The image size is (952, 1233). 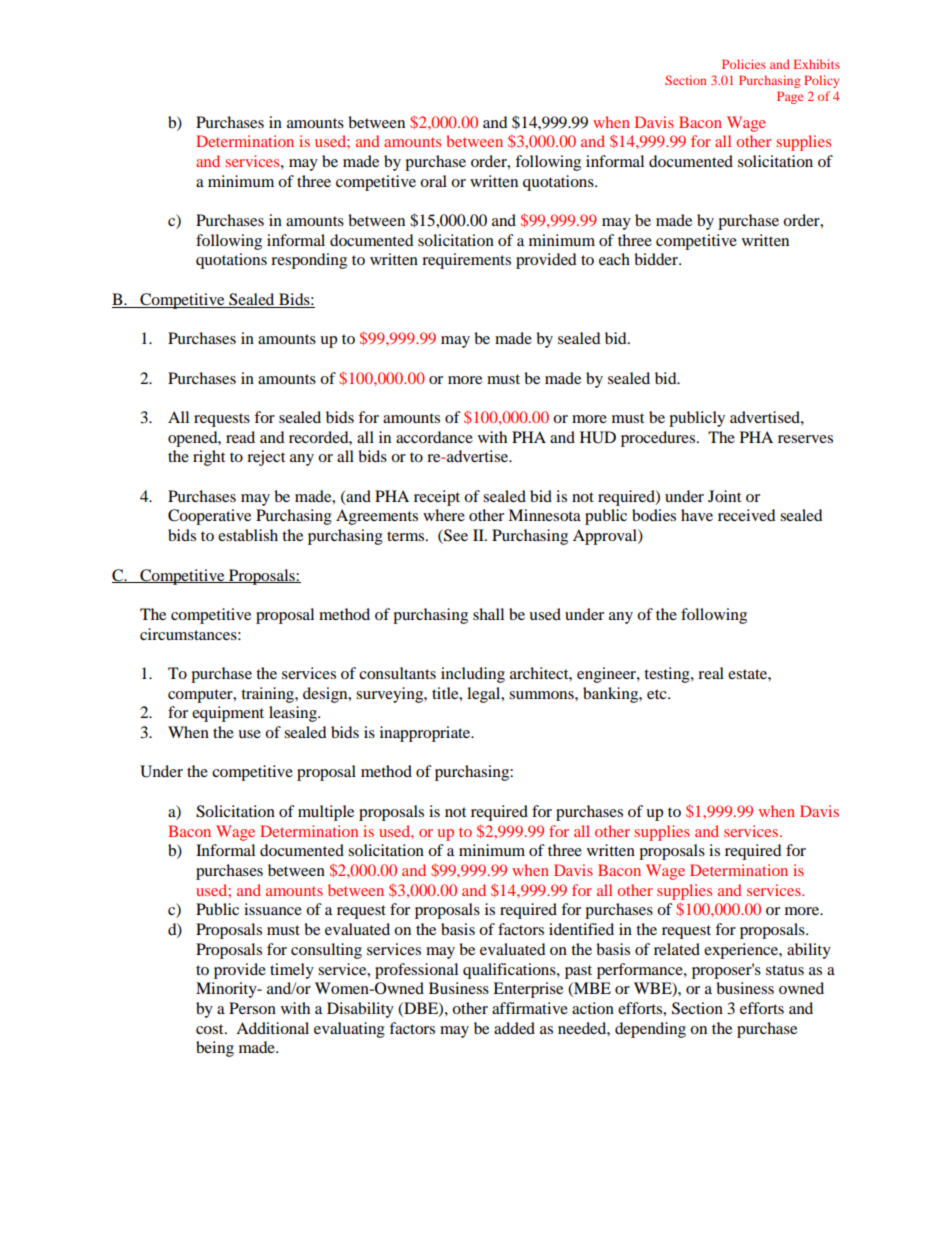 What do you see at coordinates (433, 181) in the screenshot?
I see `oral` at bounding box center [433, 181].
